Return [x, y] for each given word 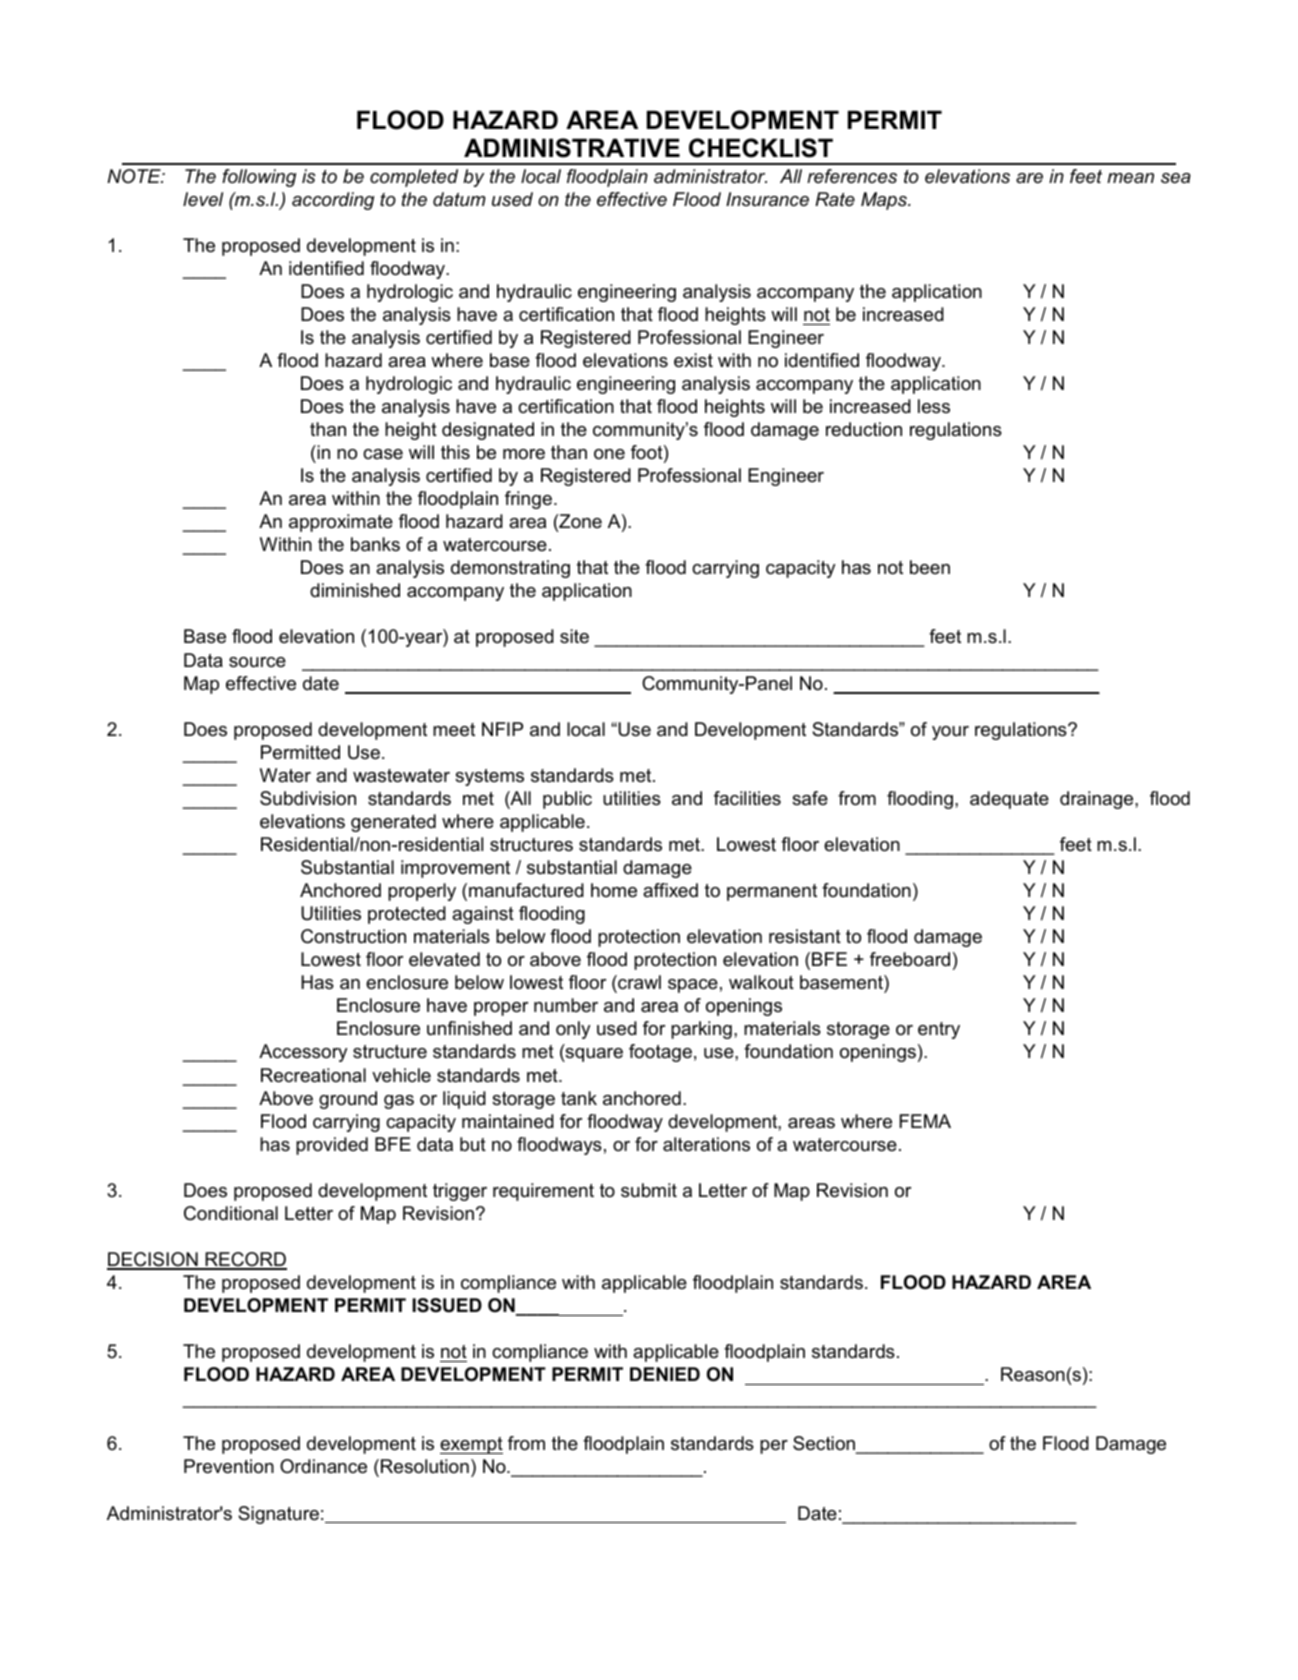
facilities [747, 798]
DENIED [665, 1374]
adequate [1009, 800]
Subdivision [308, 798]
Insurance [767, 199]
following [259, 178]
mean [1130, 178]
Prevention [229, 1466]
